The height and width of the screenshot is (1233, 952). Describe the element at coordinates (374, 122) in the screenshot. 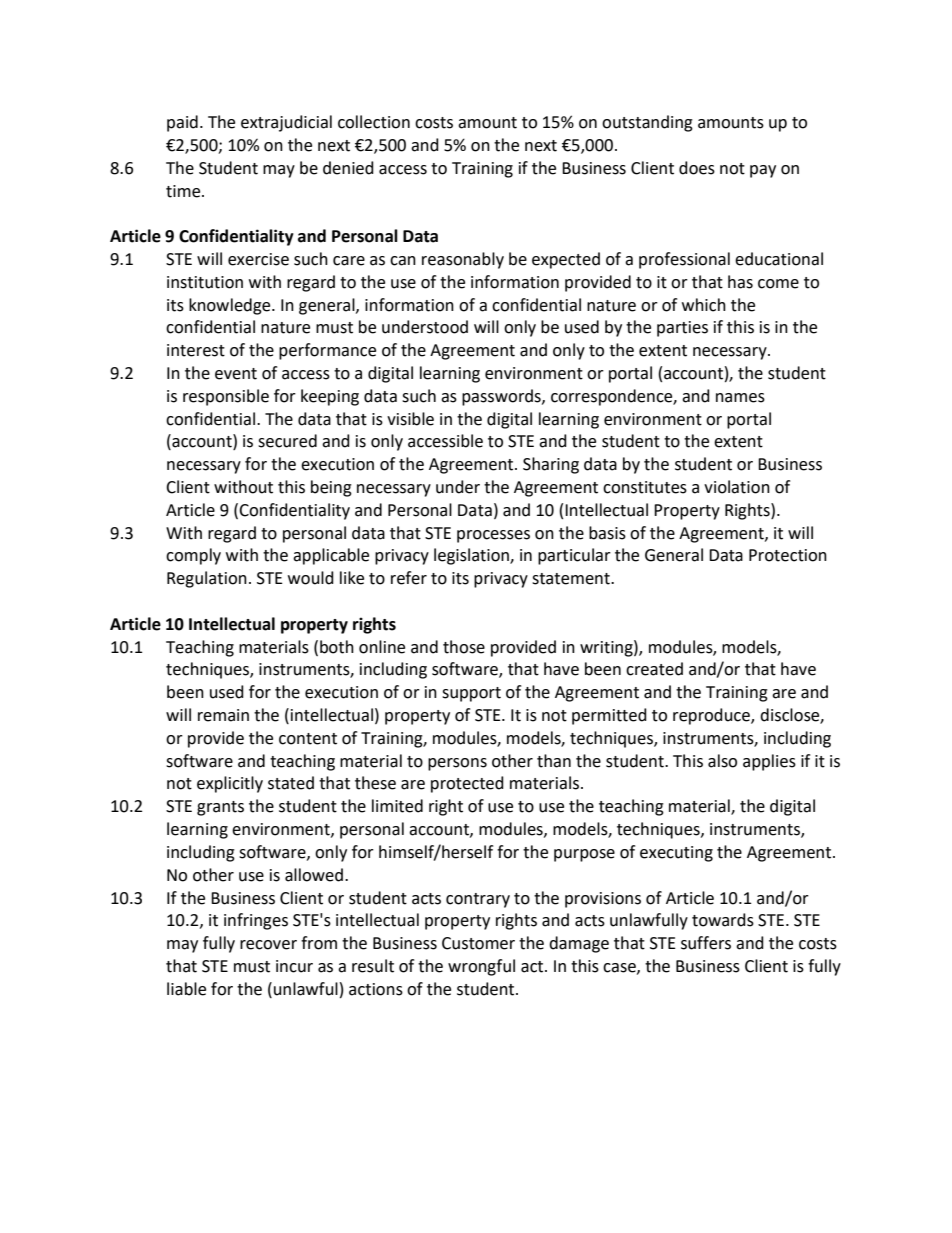

I see `collection` at that location.
